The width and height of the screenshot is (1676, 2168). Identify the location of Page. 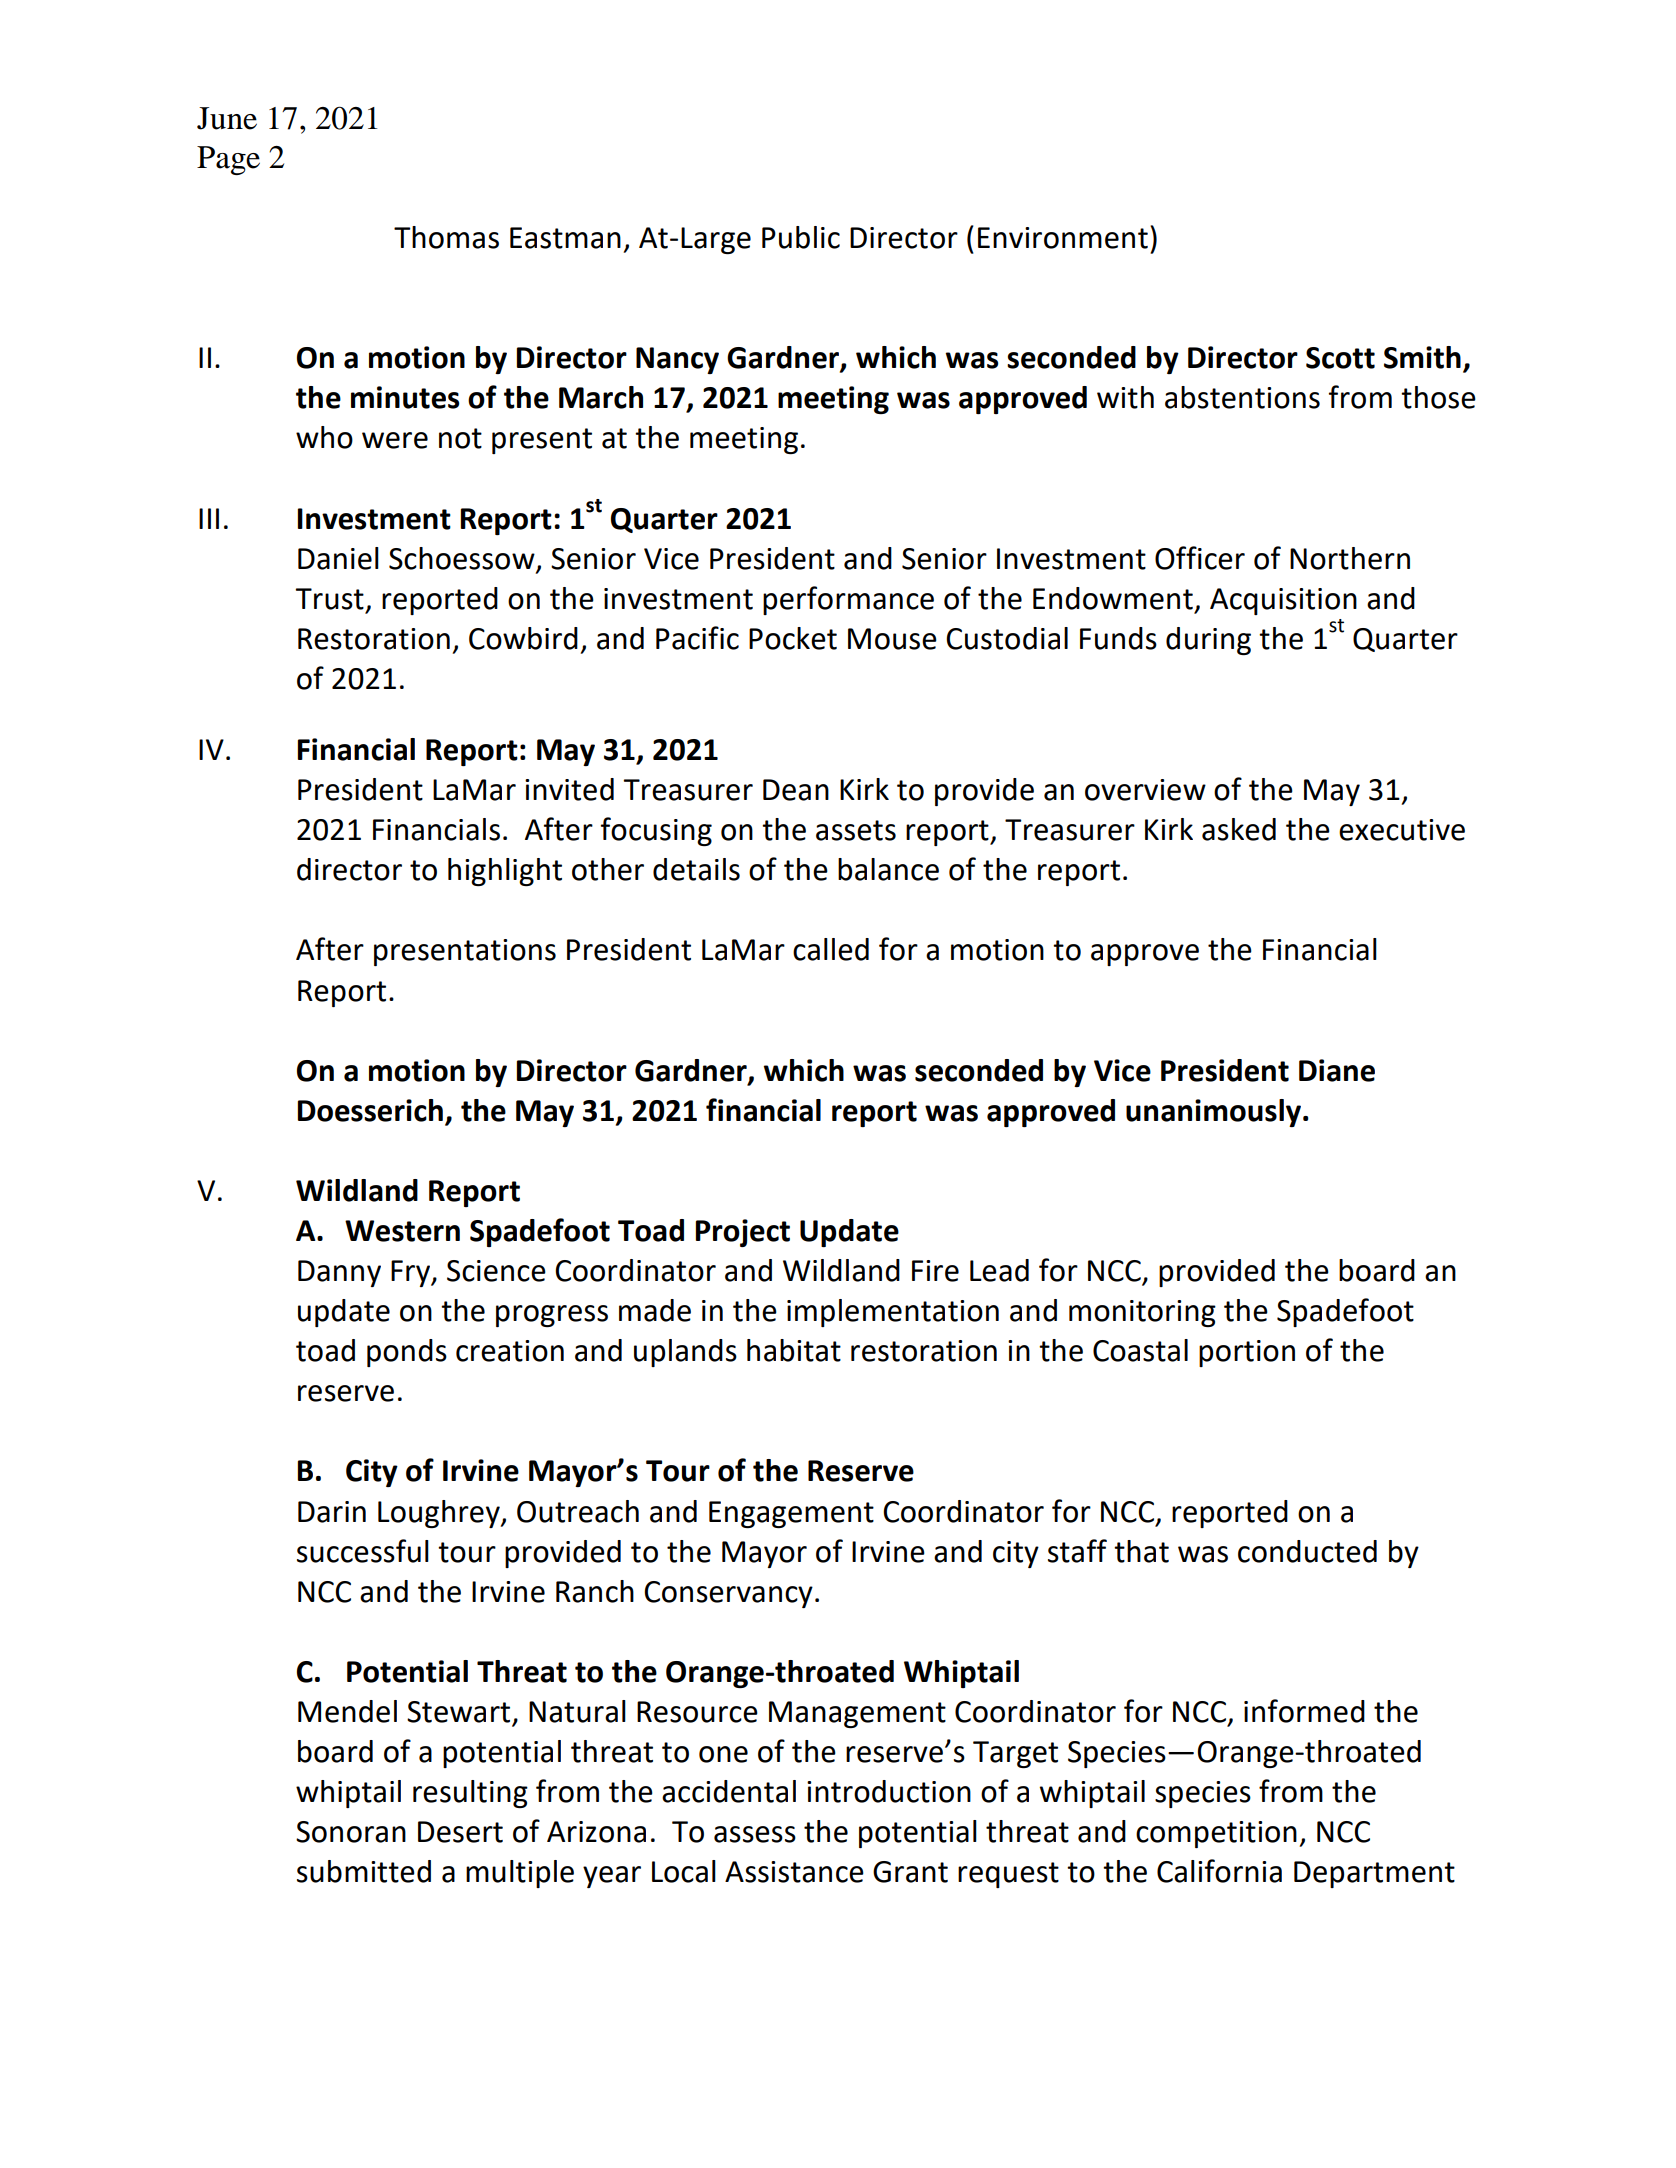
(228, 160).
